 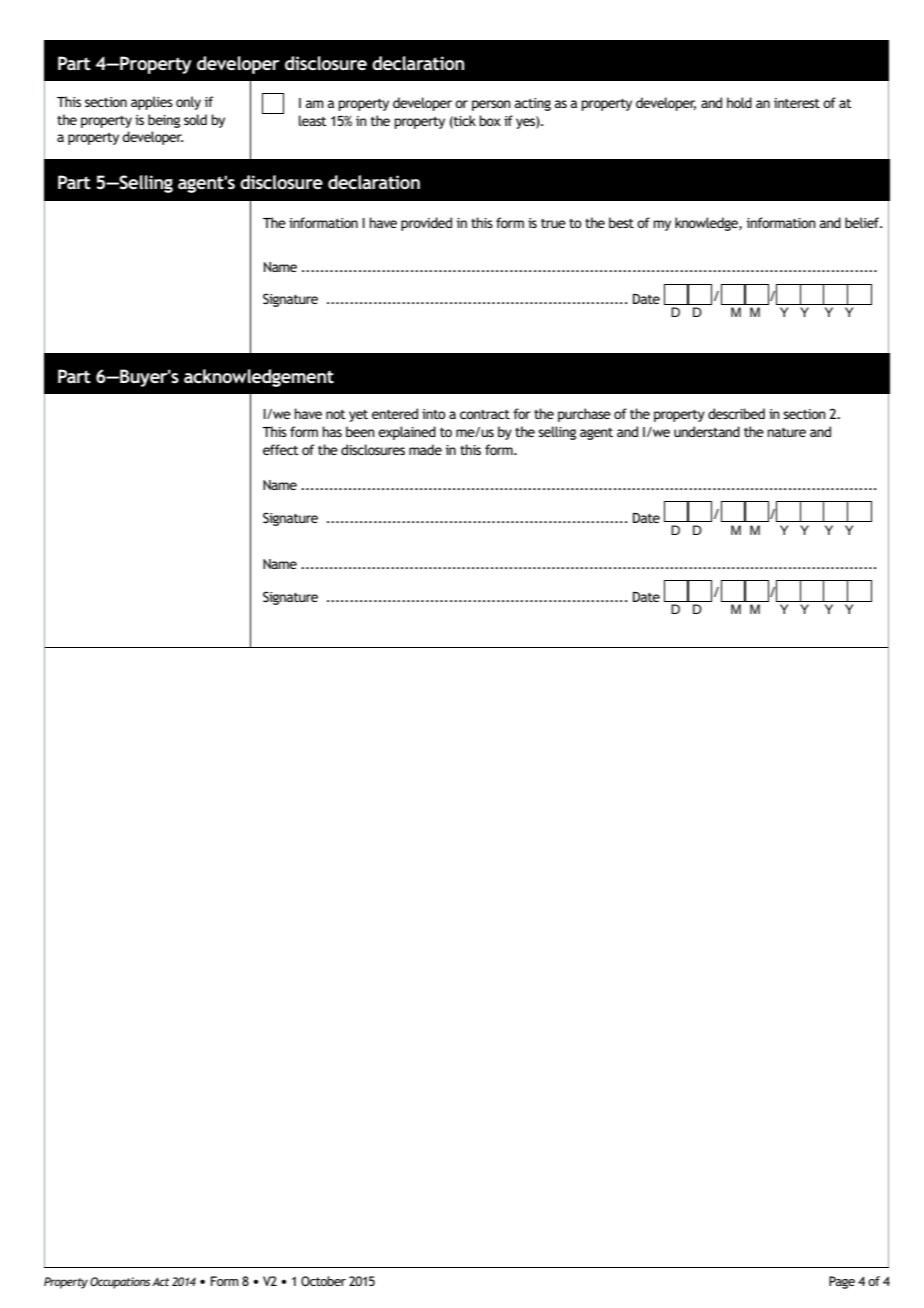 What do you see at coordinates (360, 431) in the screenshot?
I see `been` at bounding box center [360, 431].
